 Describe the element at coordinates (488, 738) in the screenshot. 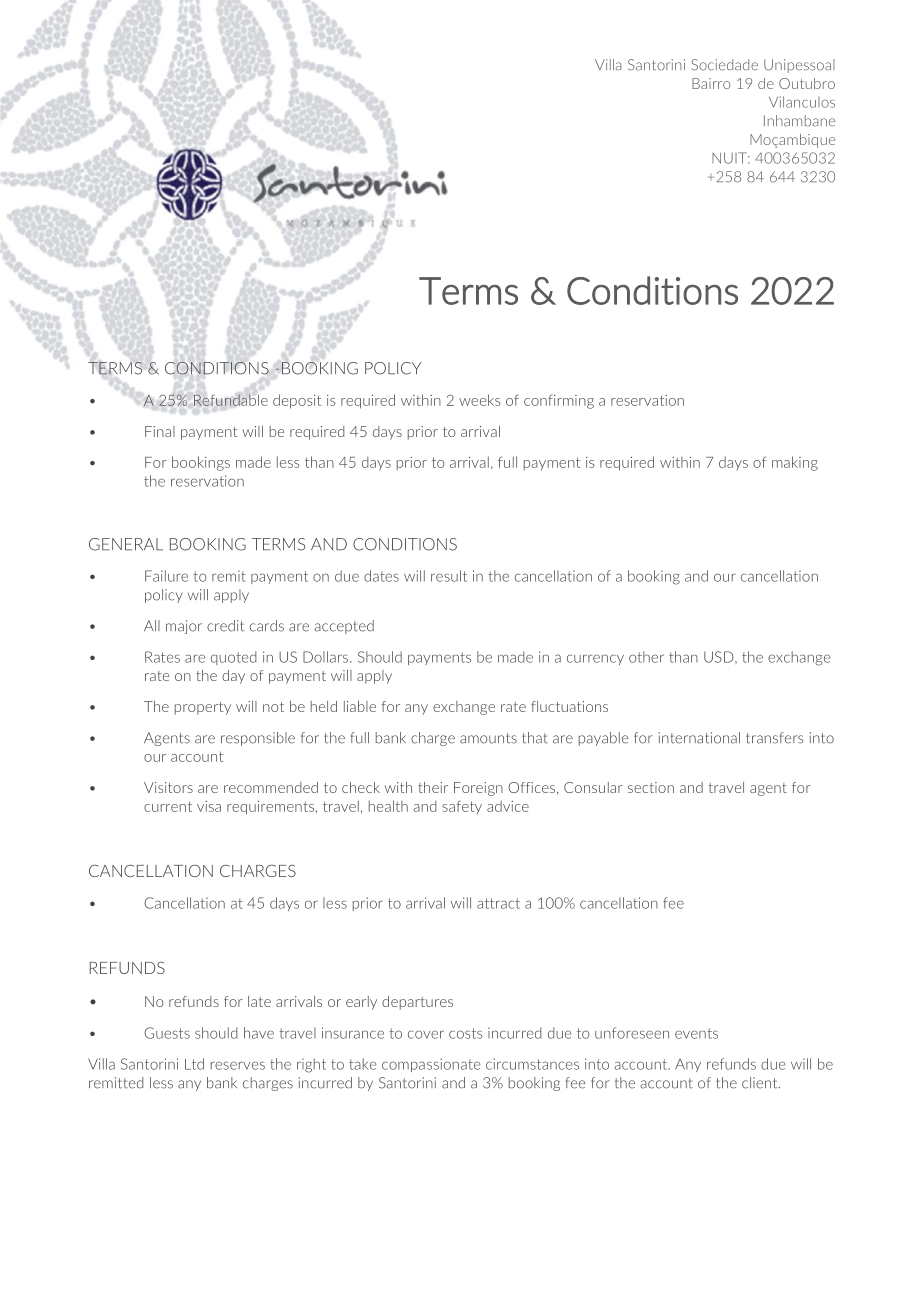

I see `amounts` at that location.
